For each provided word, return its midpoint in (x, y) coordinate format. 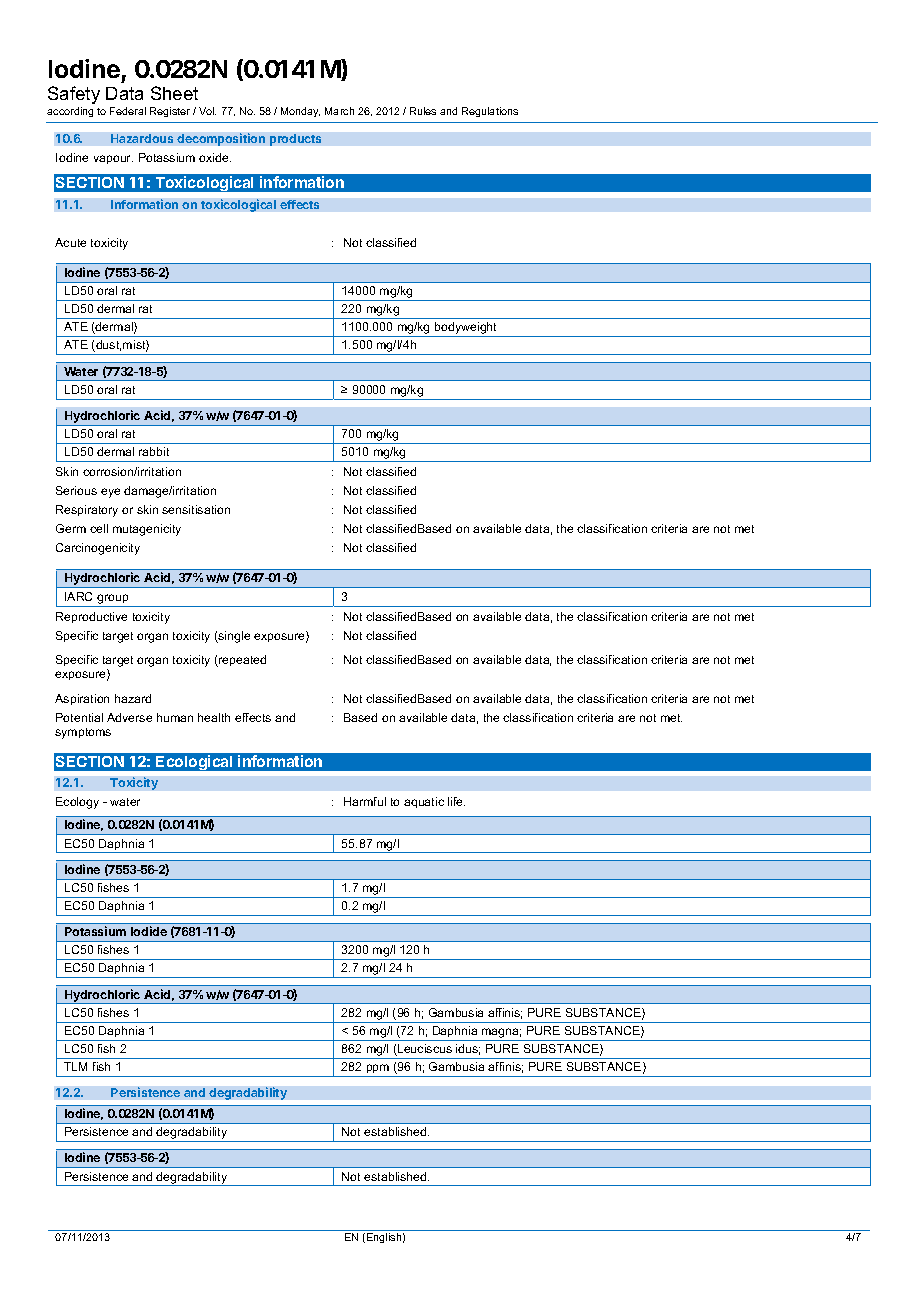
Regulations (490, 112)
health (214, 717)
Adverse (129, 717)
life (456, 801)
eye (110, 493)
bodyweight (466, 329)
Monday (300, 112)
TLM (75, 1066)
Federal (128, 111)
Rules (423, 111)
